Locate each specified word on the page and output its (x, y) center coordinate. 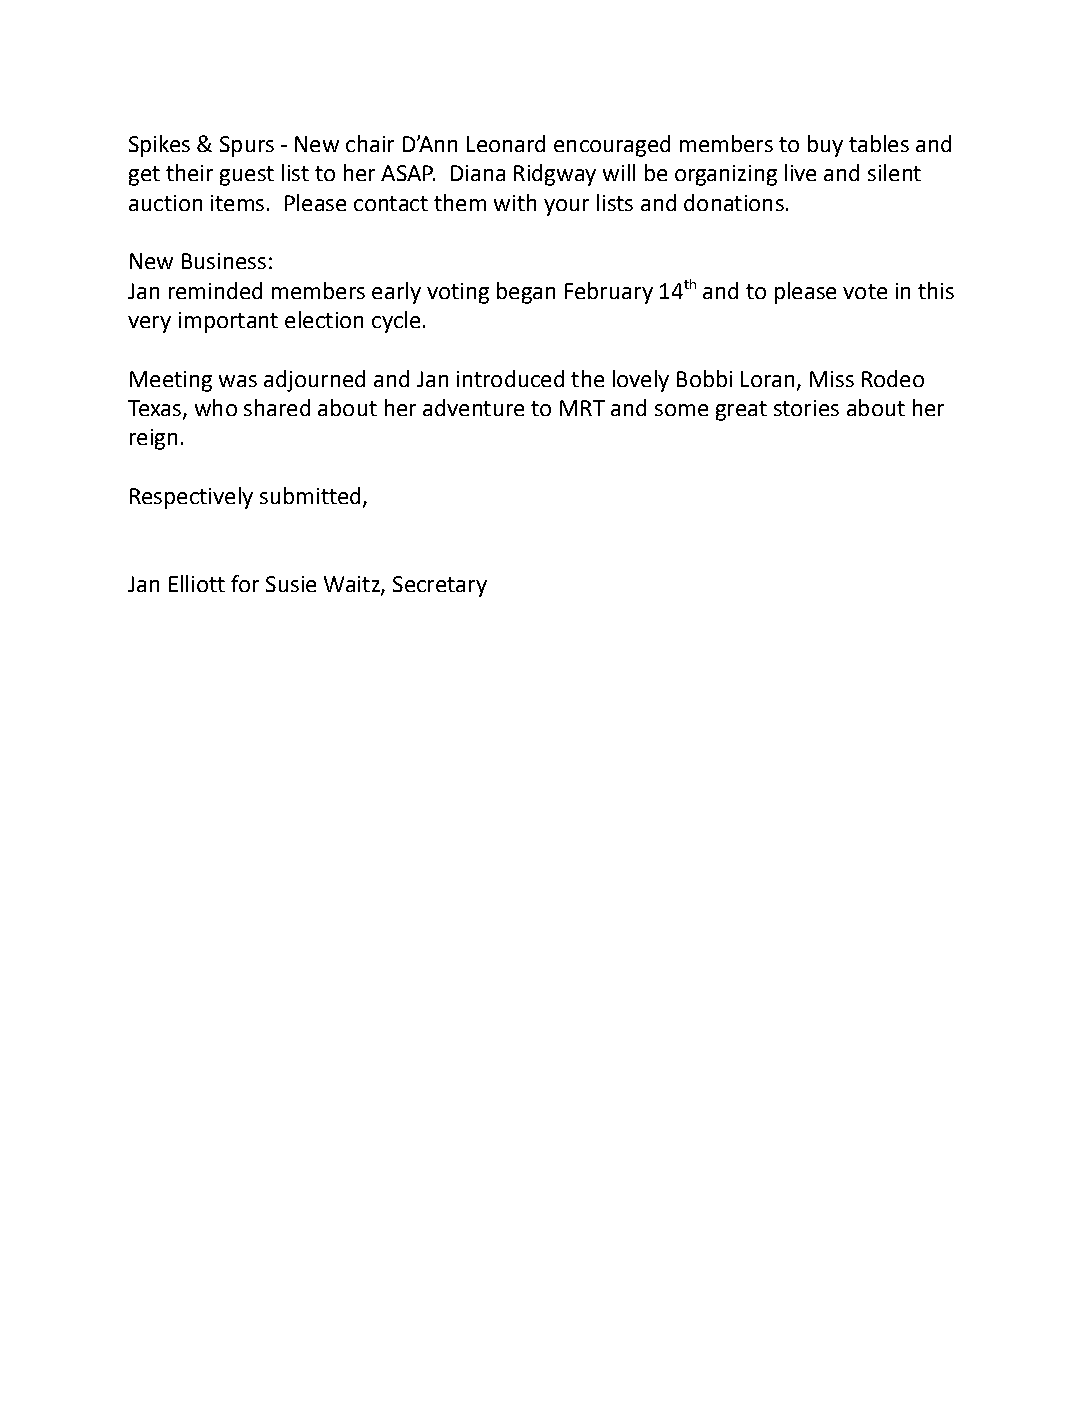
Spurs (247, 146)
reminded (215, 290)
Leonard (506, 143)
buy (825, 146)
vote (865, 291)
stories (806, 408)
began (526, 293)
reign (153, 439)
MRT (582, 408)
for (245, 583)
